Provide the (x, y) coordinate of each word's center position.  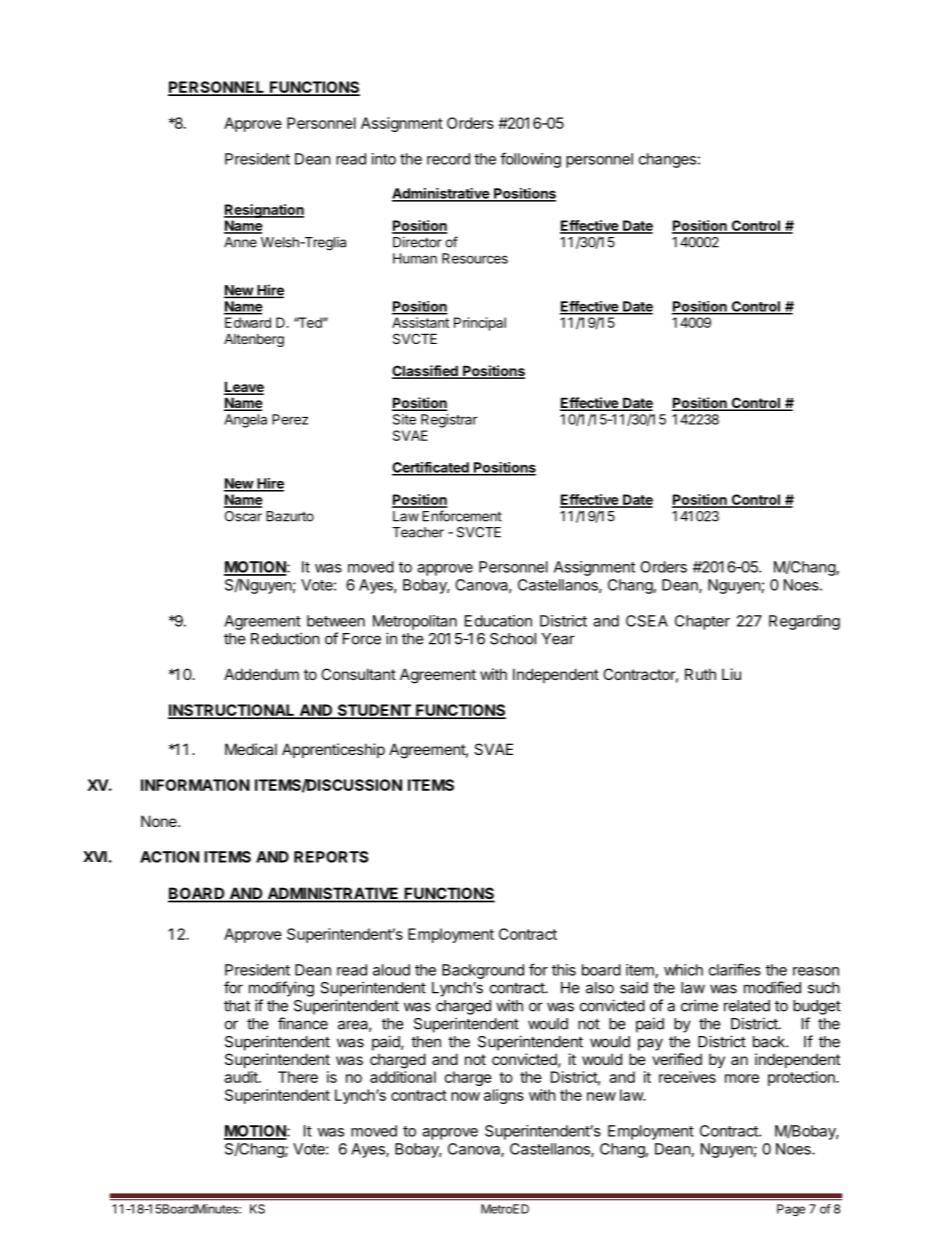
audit (242, 1077)
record (448, 159)
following (530, 160)
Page (791, 1210)
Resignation (264, 211)
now (465, 1096)
